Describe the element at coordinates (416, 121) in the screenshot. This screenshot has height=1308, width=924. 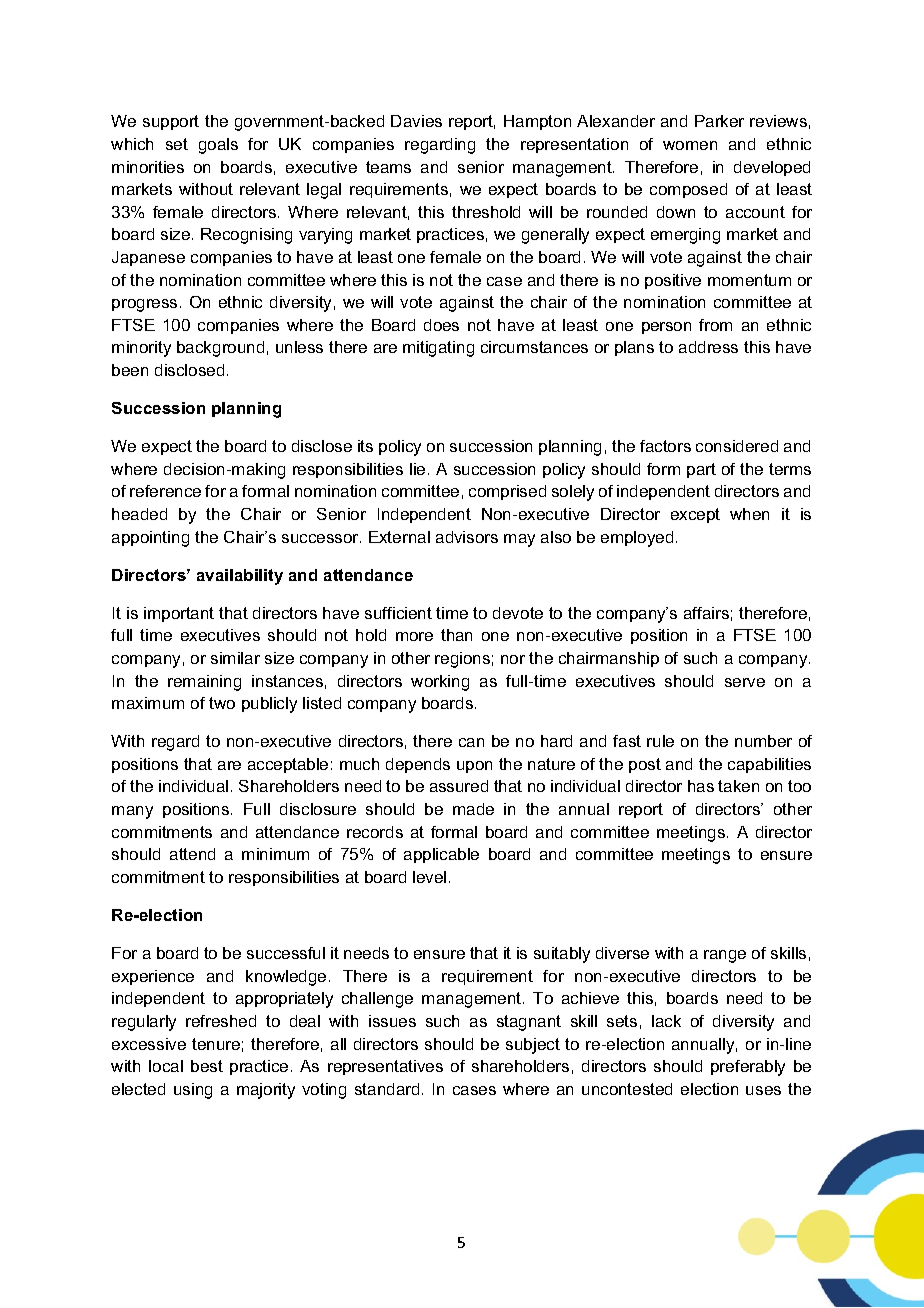
I see `Davies` at that location.
